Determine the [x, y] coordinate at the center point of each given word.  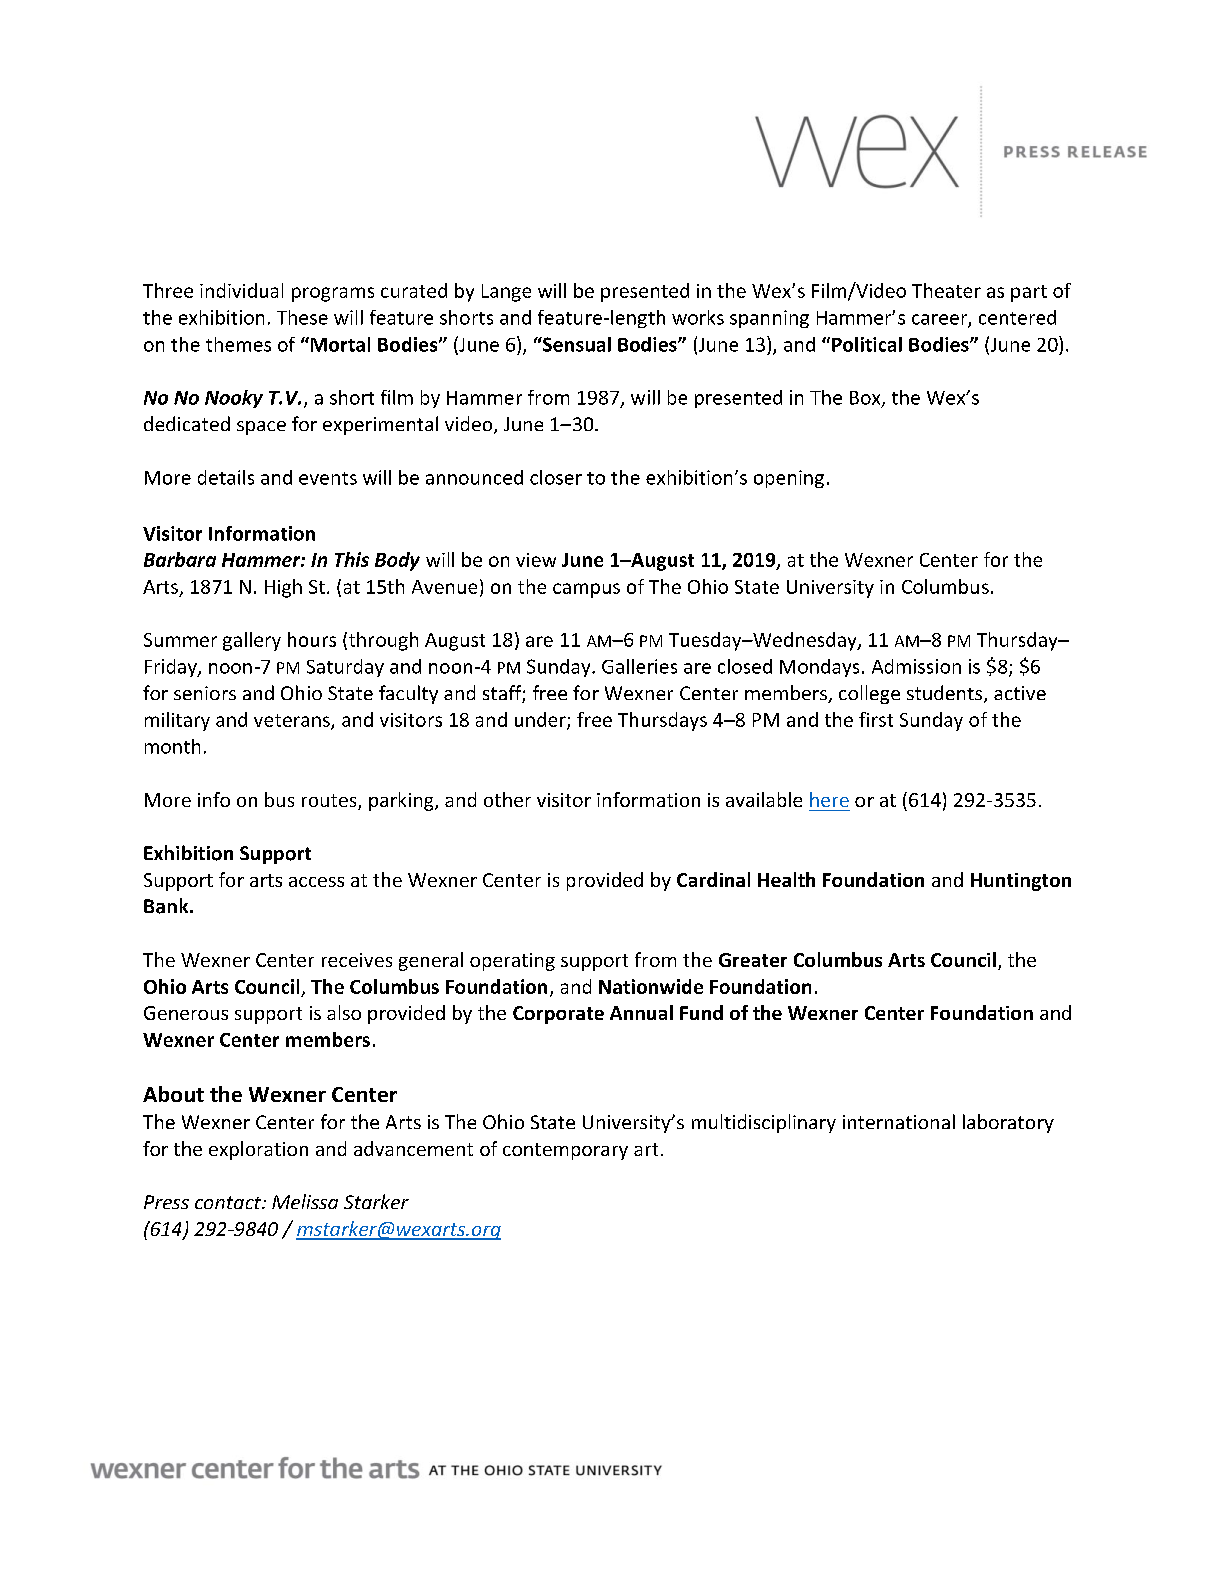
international [899, 1121]
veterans [293, 721]
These [302, 317]
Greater [753, 960]
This [352, 559]
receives [357, 960]
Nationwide [651, 986]
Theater [946, 290]
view [536, 560]
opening [789, 479]
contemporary [565, 1151]
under [541, 720]
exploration [258, 1150]
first [876, 719]
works [698, 317]
